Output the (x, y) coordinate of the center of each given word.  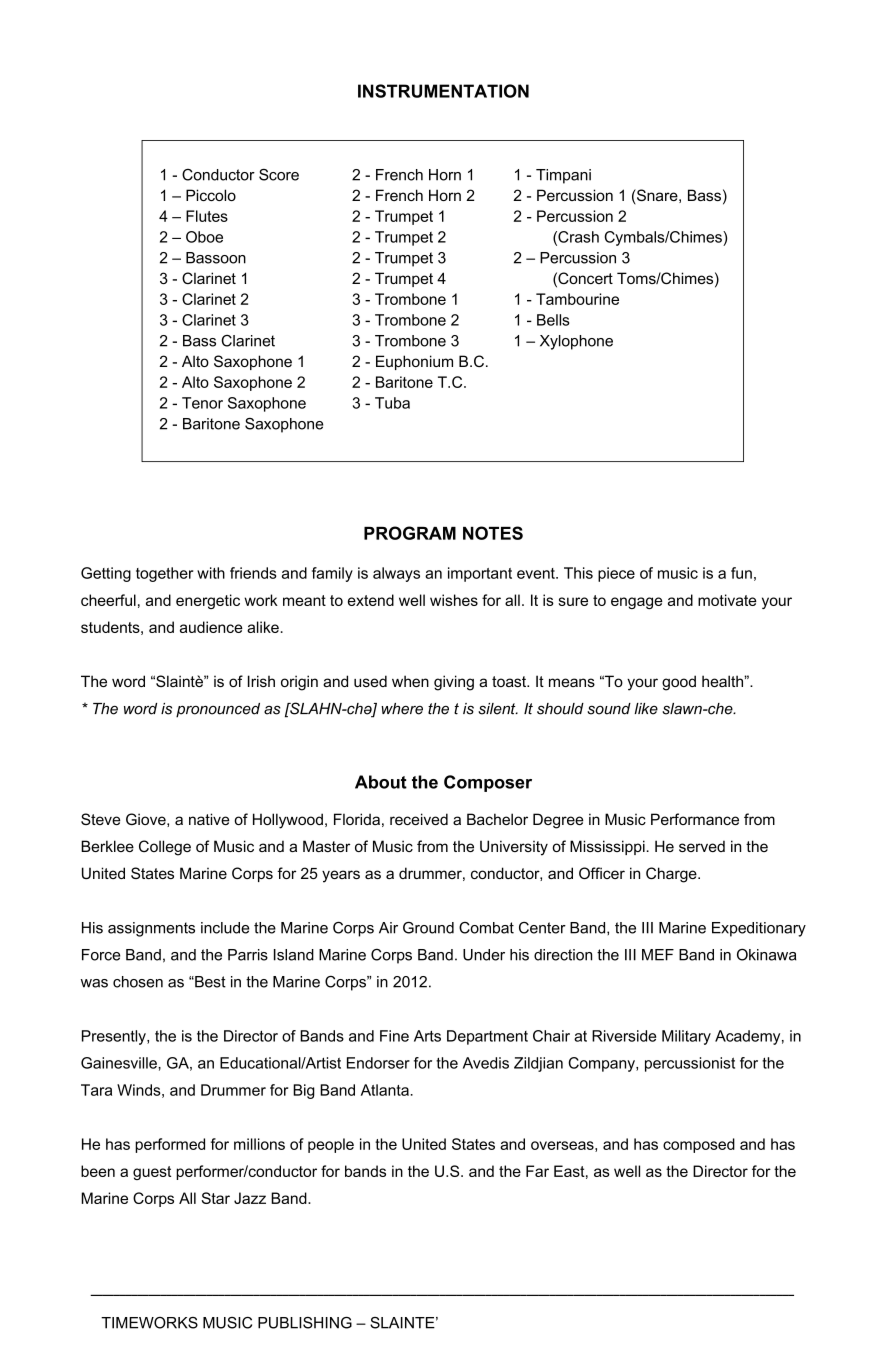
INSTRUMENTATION (443, 91)
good (679, 683)
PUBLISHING (305, 1323)
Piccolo (211, 195)
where (402, 709)
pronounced (218, 710)
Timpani (563, 176)
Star (216, 1198)
